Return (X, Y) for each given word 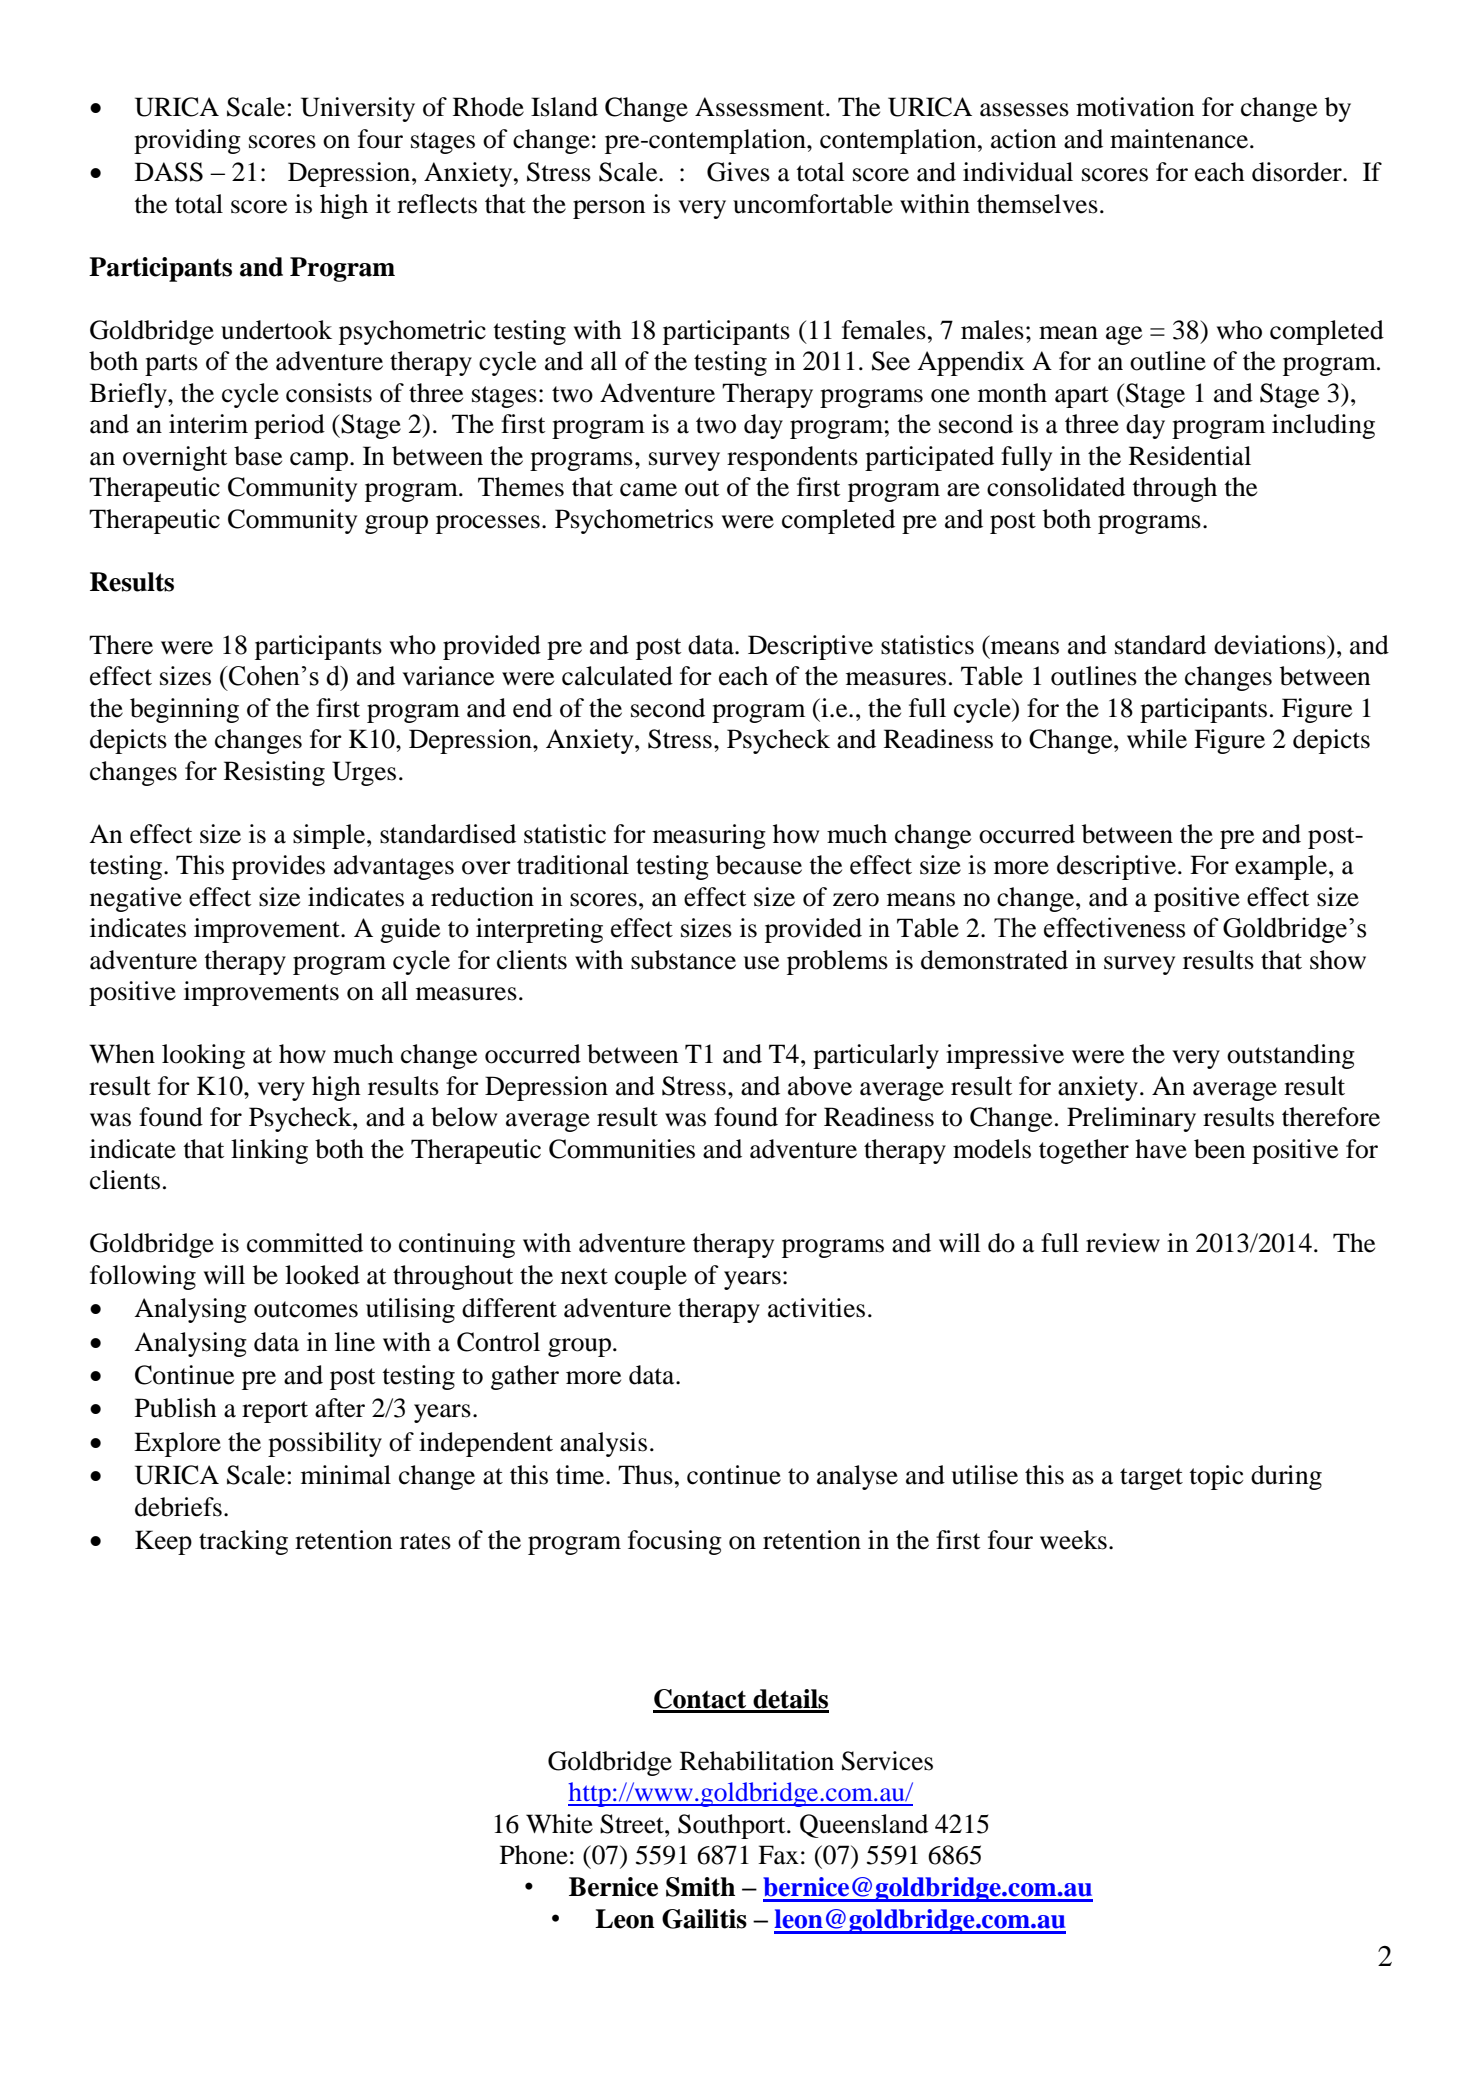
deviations (1271, 645)
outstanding (1291, 1056)
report (275, 1412)
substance (683, 960)
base (258, 456)
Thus (645, 1475)
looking (203, 1056)
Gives (738, 172)
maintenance (1179, 139)
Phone (534, 1855)
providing (187, 141)
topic (1216, 1477)
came (648, 490)
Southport (733, 1826)
